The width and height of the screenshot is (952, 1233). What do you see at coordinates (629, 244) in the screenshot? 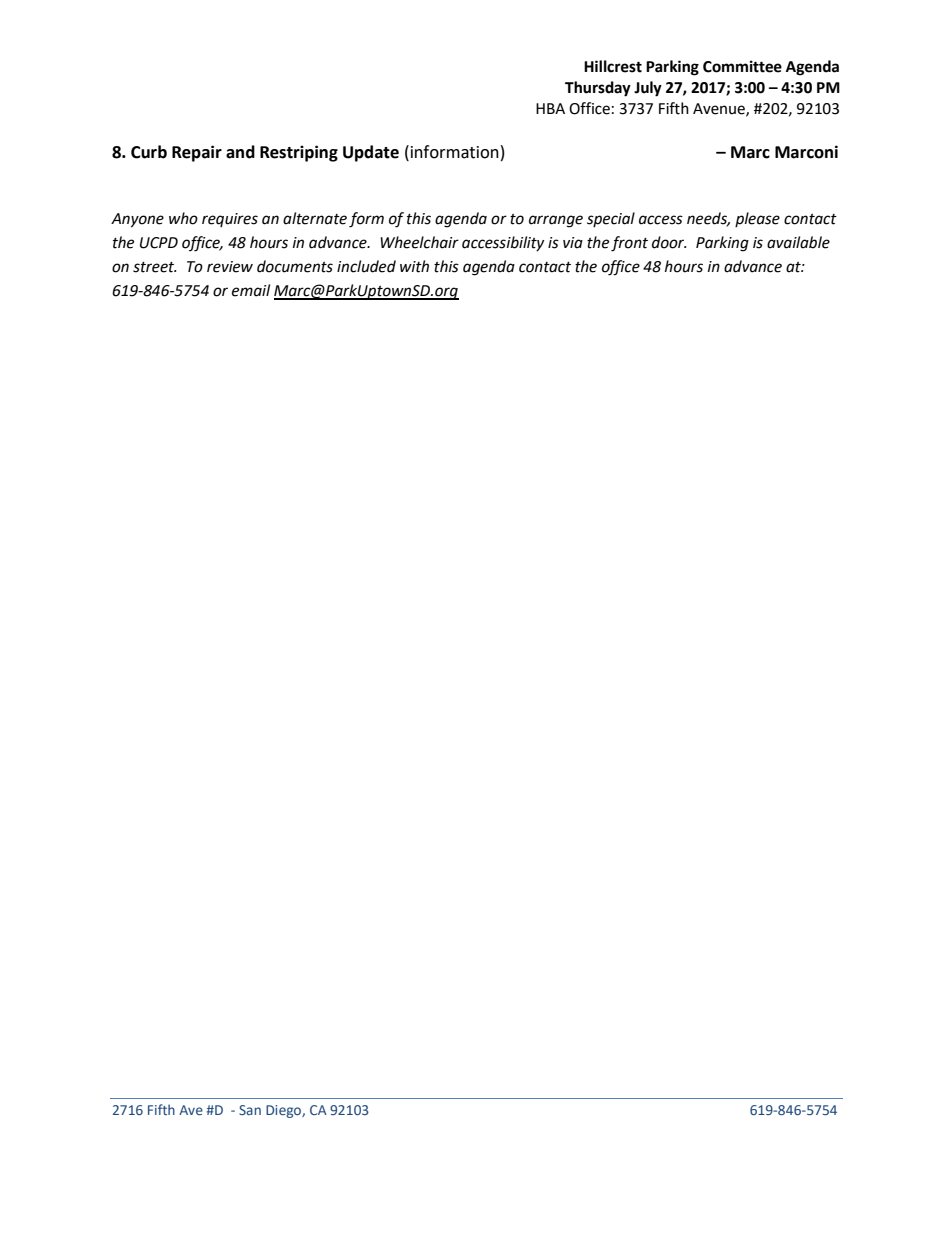
I see `front` at bounding box center [629, 244].
